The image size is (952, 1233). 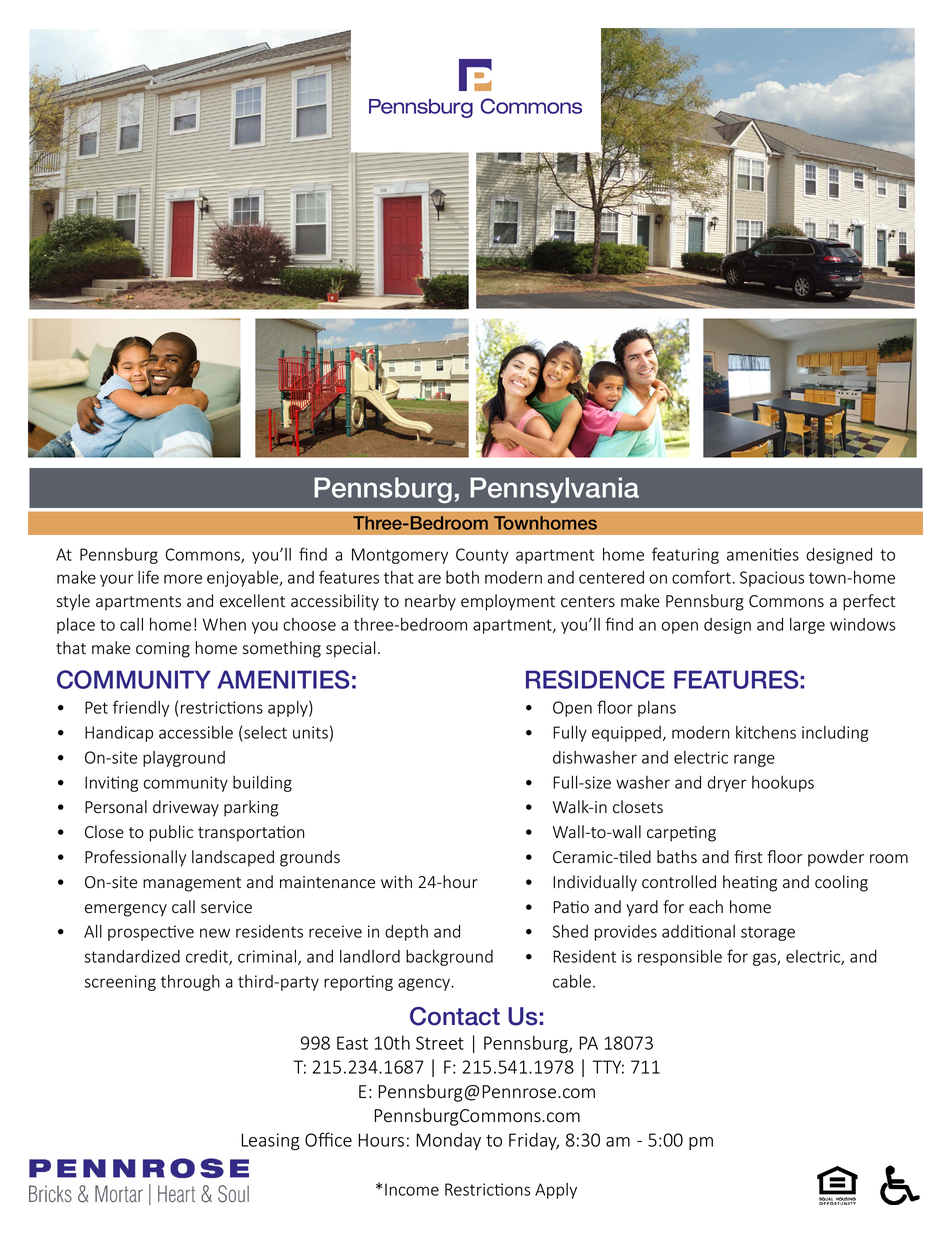 What do you see at coordinates (455, 1016) in the screenshot?
I see `Contact` at bounding box center [455, 1016].
